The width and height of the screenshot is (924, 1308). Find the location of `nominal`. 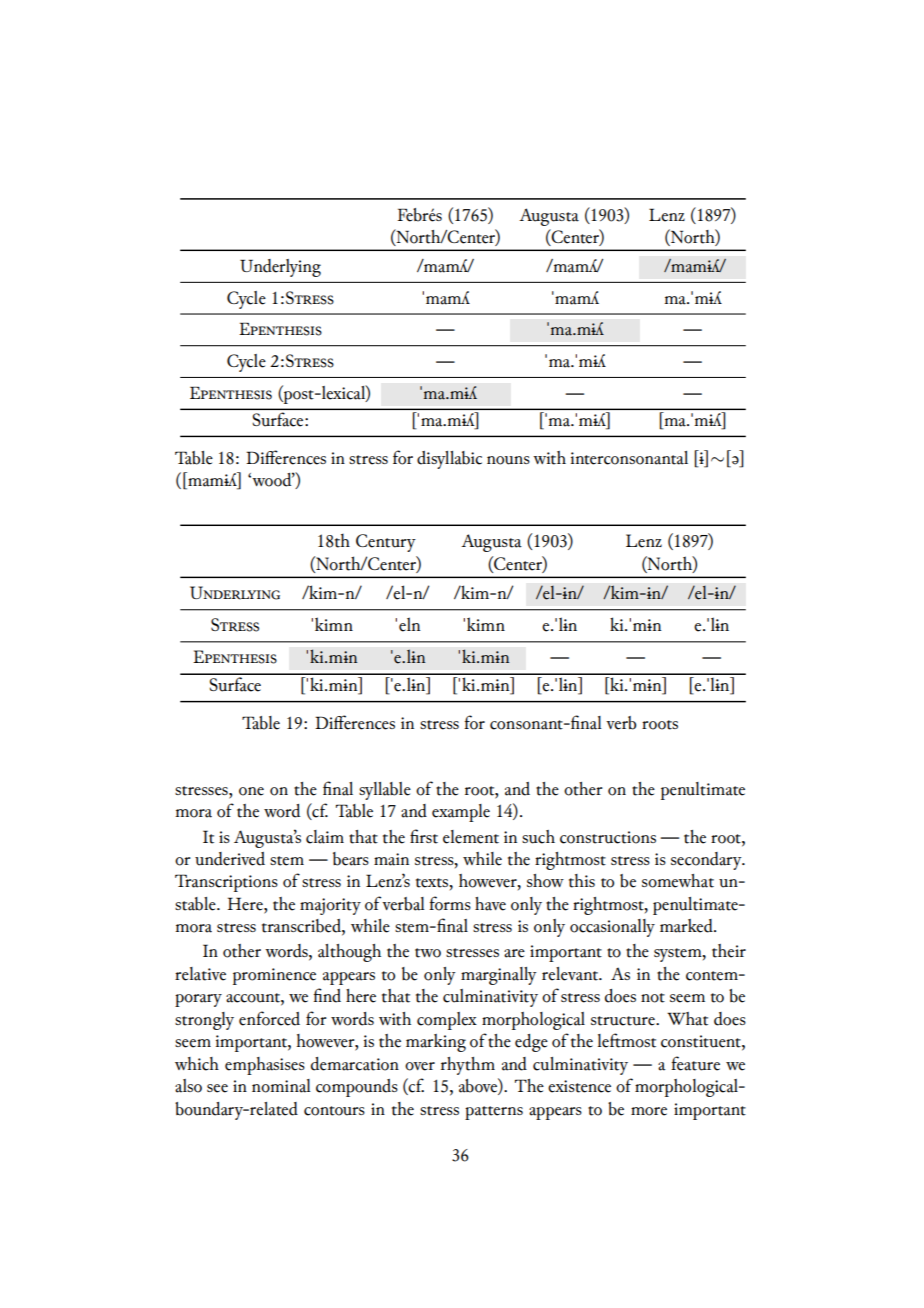

nominal is located at coordinates (281, 1086).
